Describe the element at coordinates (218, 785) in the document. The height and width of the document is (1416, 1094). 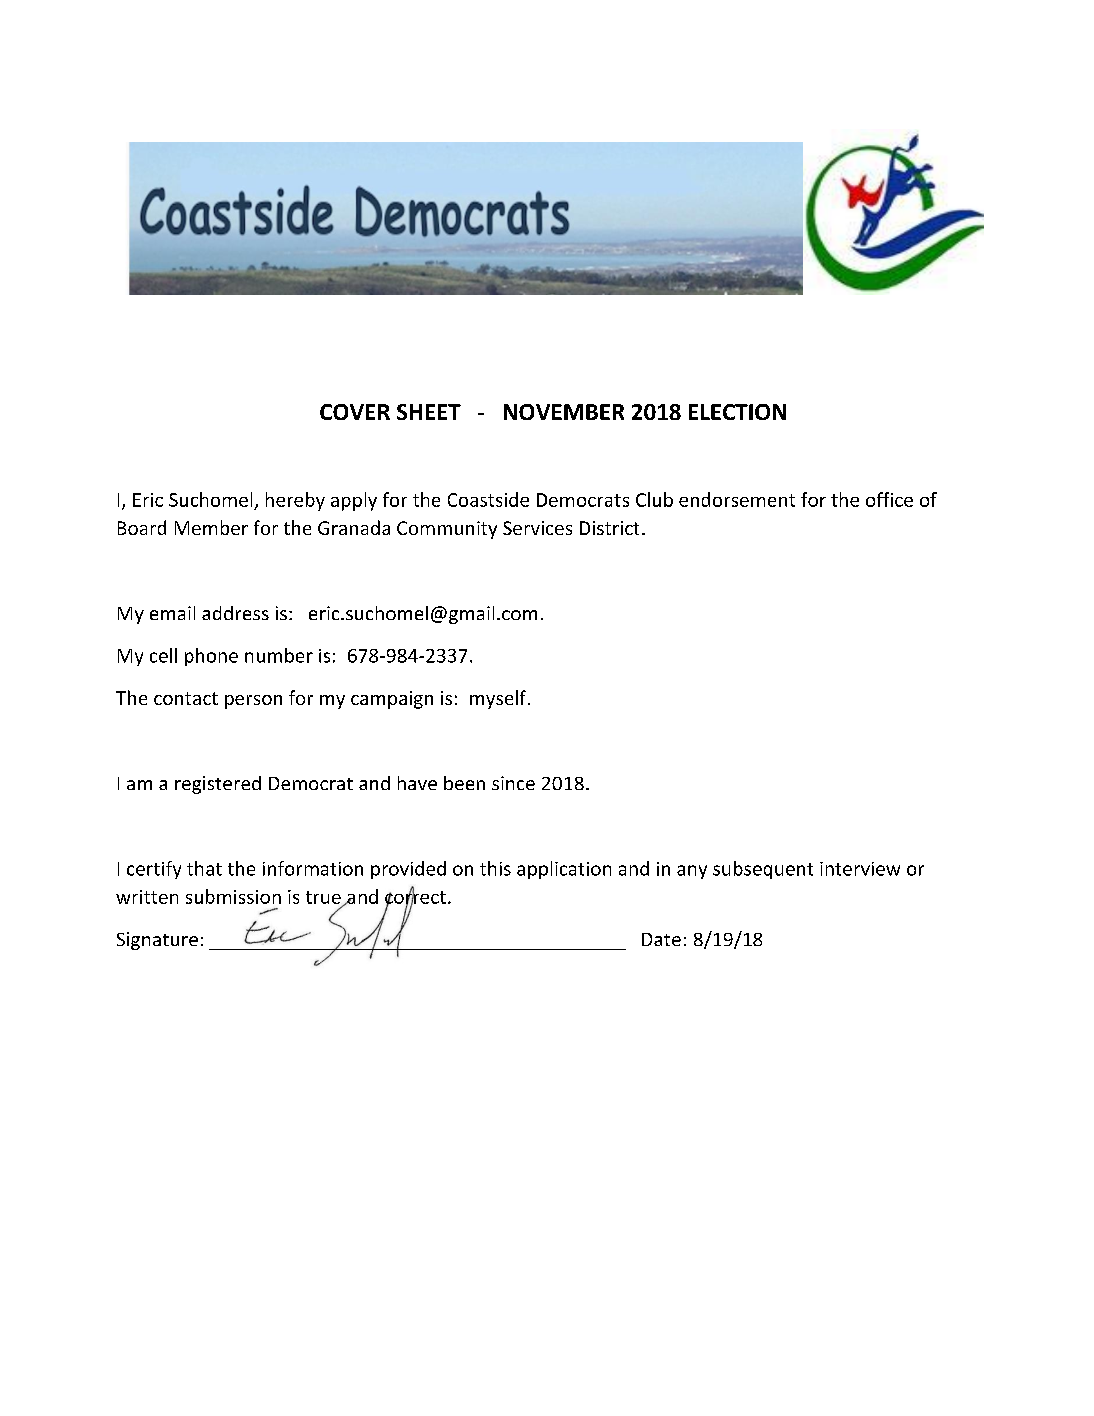
I see `registered` at that location.
